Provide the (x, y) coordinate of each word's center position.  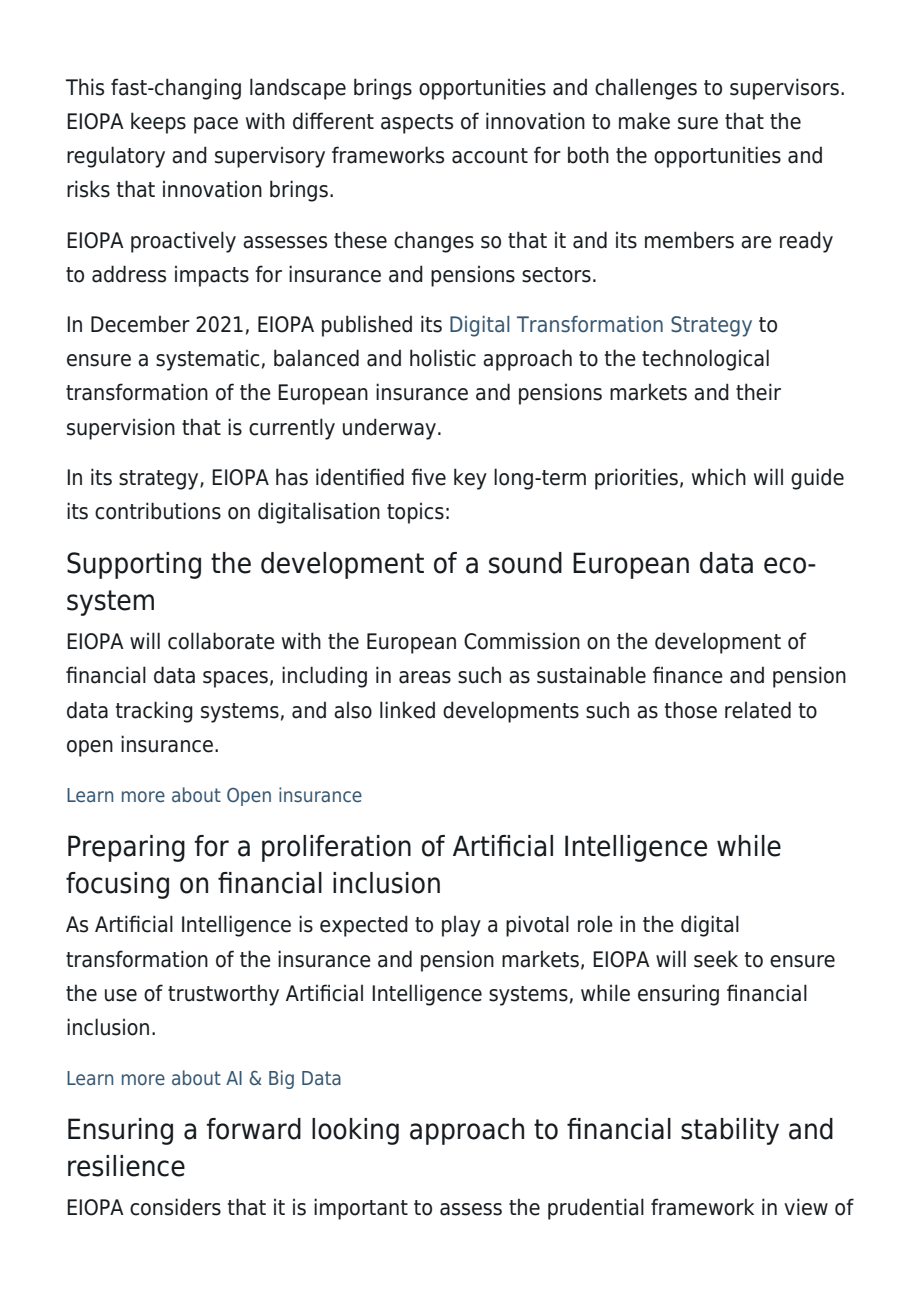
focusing (117, 885)
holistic (443, 358)
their (758, 392)
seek (716, 959)
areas (425, 677)
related (758, 710)
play (461, 926)
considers (175, 1207)
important (361, 1209)
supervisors (784, 89)
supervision (121, 429)
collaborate (221, 641)
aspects (417, 124)
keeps (158, 123)
